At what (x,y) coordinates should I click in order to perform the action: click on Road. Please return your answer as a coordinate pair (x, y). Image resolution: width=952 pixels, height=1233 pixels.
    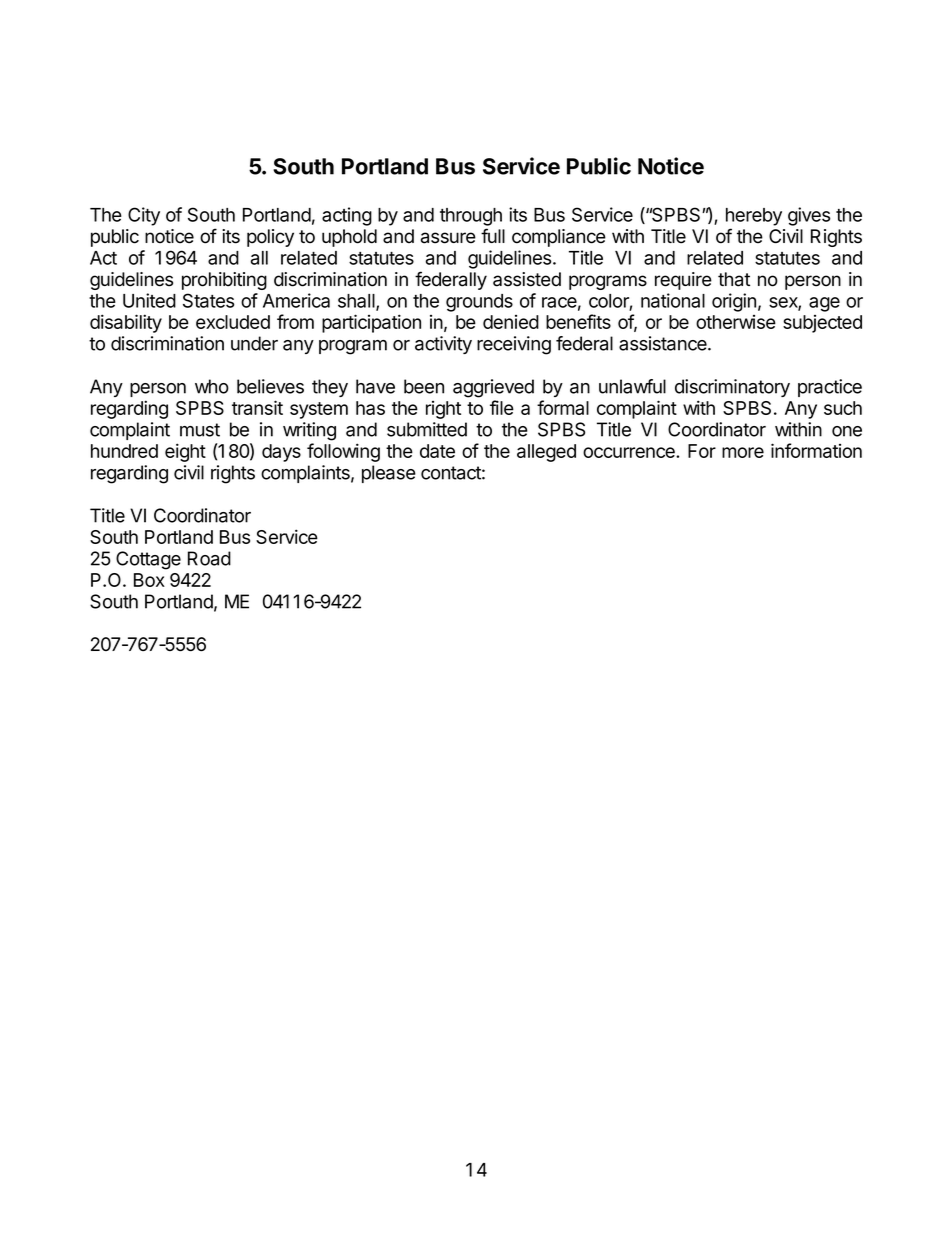
    Looking at the image, I should click on (209, 558).
